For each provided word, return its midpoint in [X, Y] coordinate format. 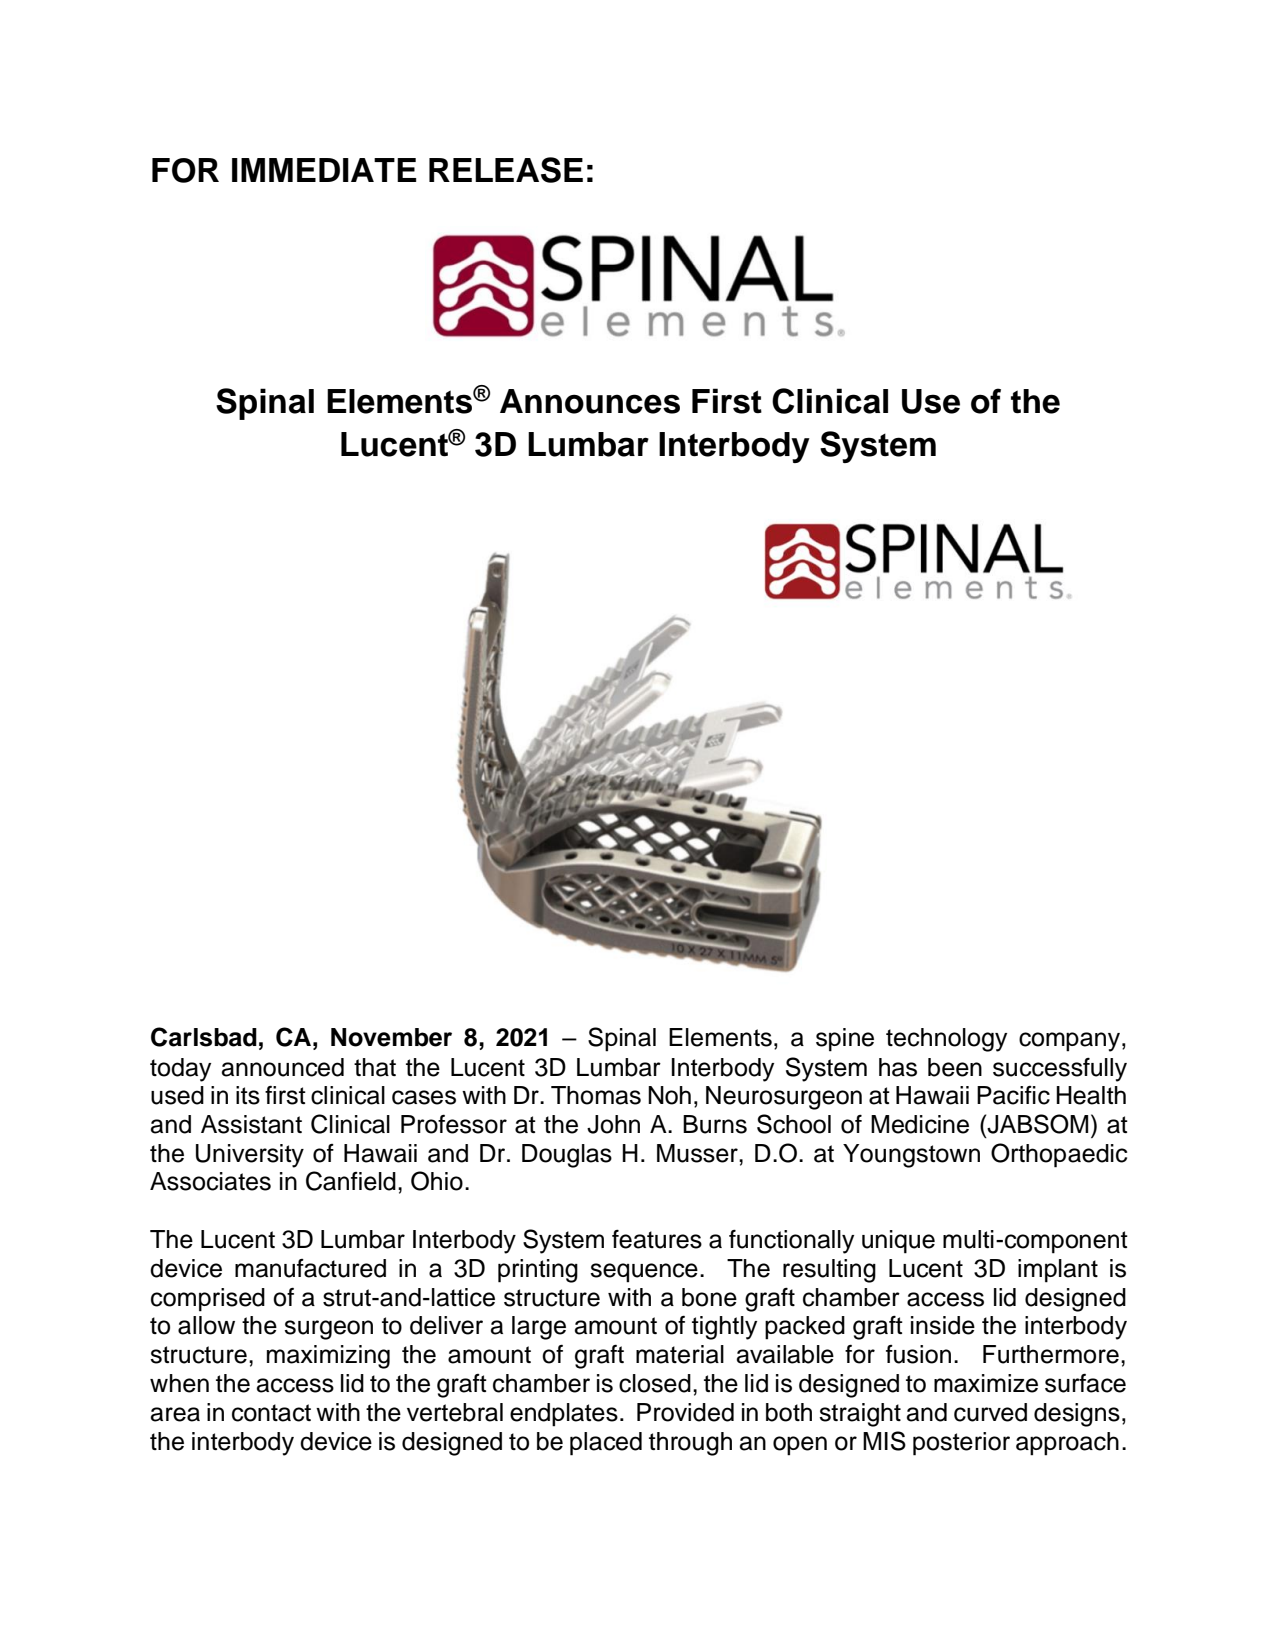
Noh [669, 1095]
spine [845, 1040]
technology [946, 1040]
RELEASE [506, 170]
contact [271, 1413]
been [955, 1067]
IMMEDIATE [324, 170]
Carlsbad [204, 1037]
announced [283, 1067]
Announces [590, 401]
